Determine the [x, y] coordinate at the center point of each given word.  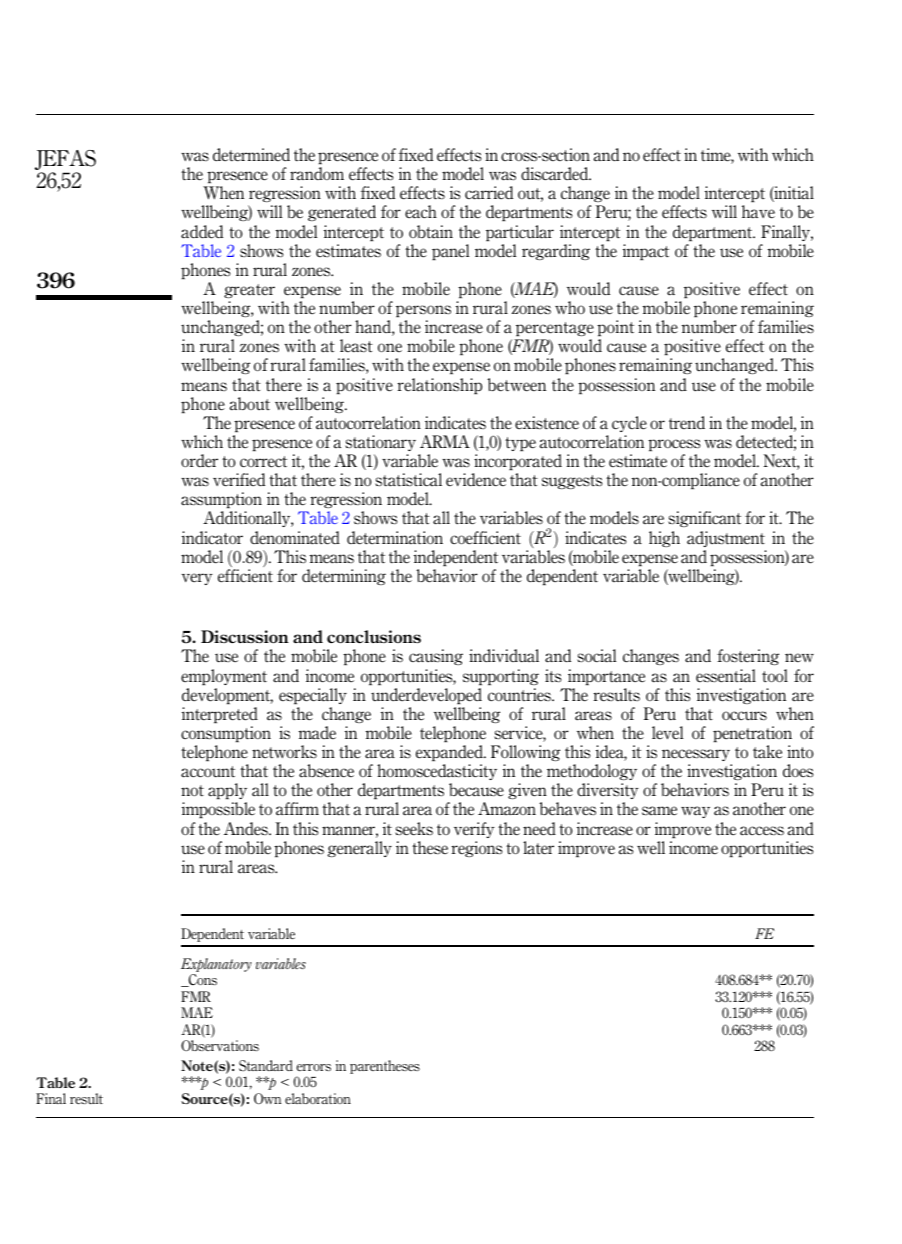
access [762, 831]
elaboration [318, 1098]
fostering [748, 657]
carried [489, 193]
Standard [266, 1066]
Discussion [245, 637]
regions [477, 849]
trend [687, 423]
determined [251, 155]
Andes [247, 829]
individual [504, 656]
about [250, 404]
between [516, 385]
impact [646, 252]
